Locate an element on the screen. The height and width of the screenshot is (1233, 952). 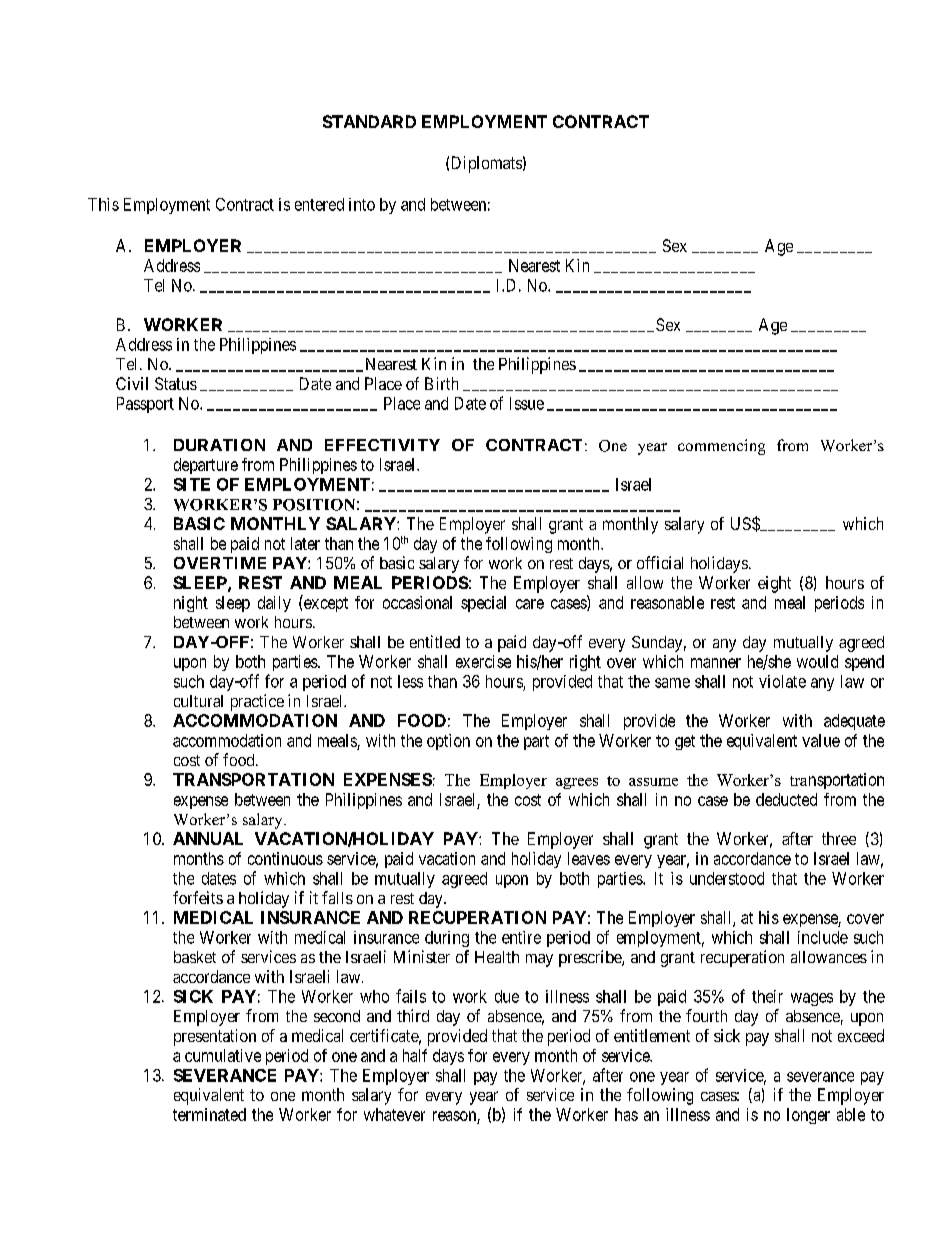
leaves is located at coordinates (589, 858).
